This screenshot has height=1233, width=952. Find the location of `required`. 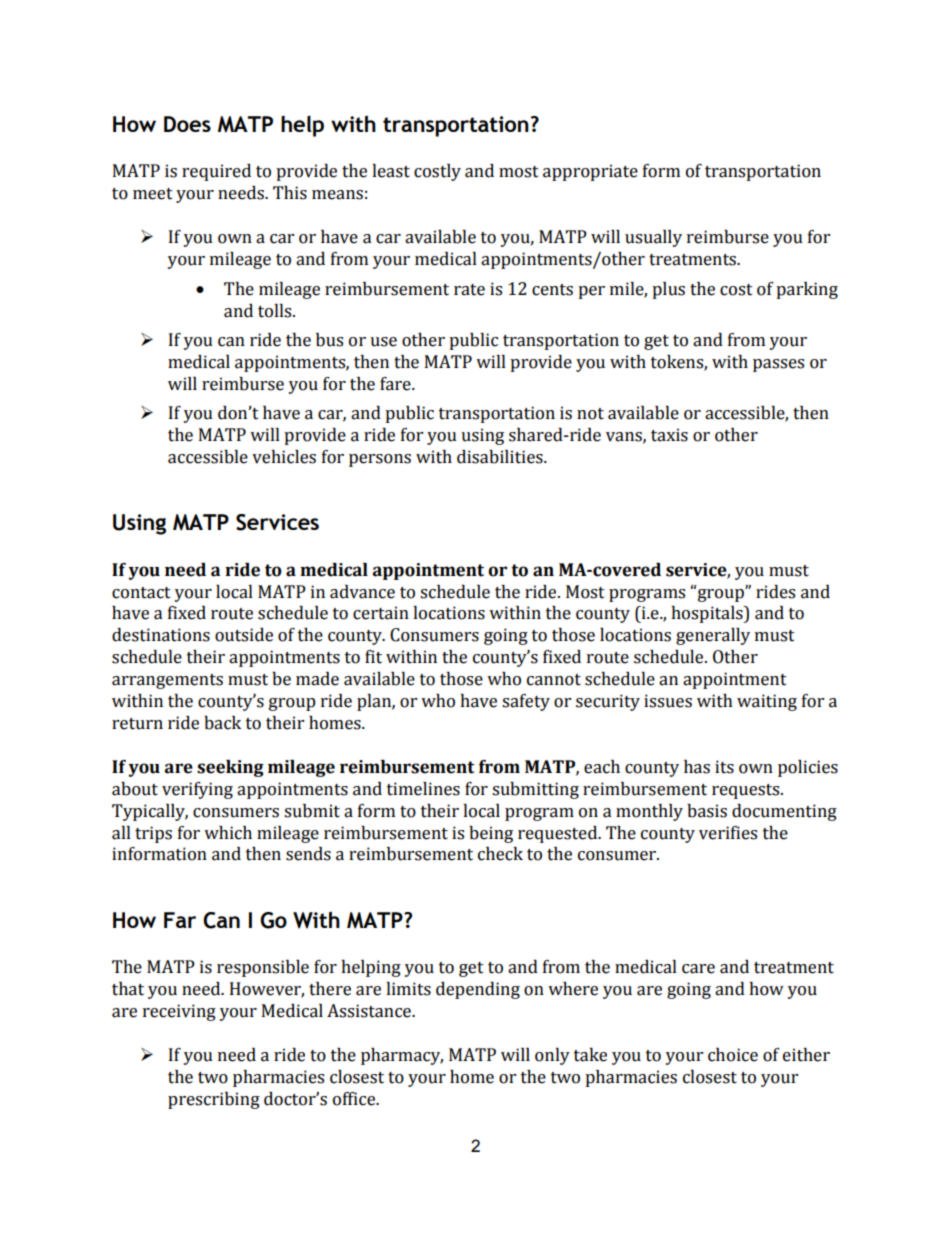

required is located at coordinates (216, 172).
